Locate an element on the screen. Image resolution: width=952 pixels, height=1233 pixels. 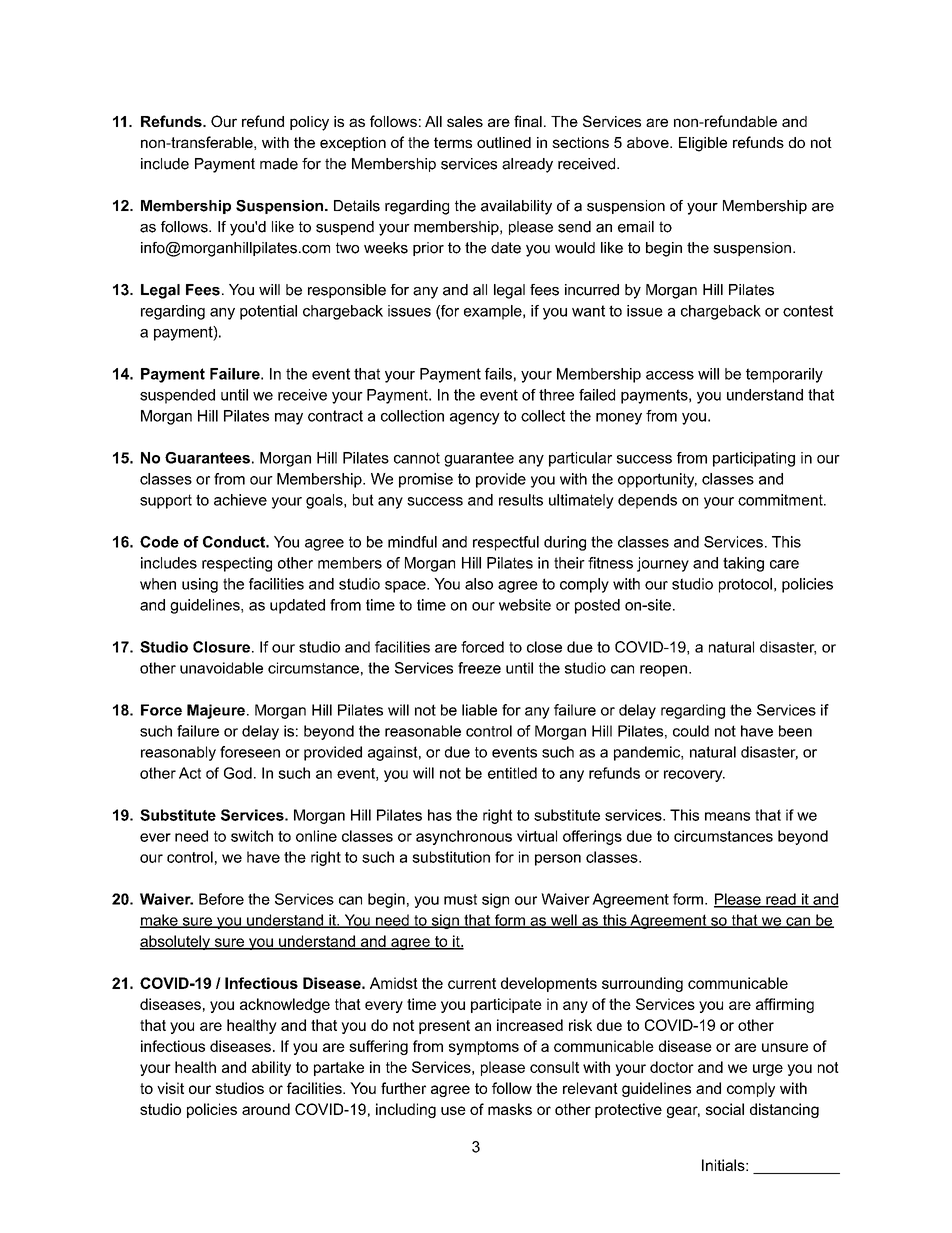
protocol is located at coordinates (745, 585).
